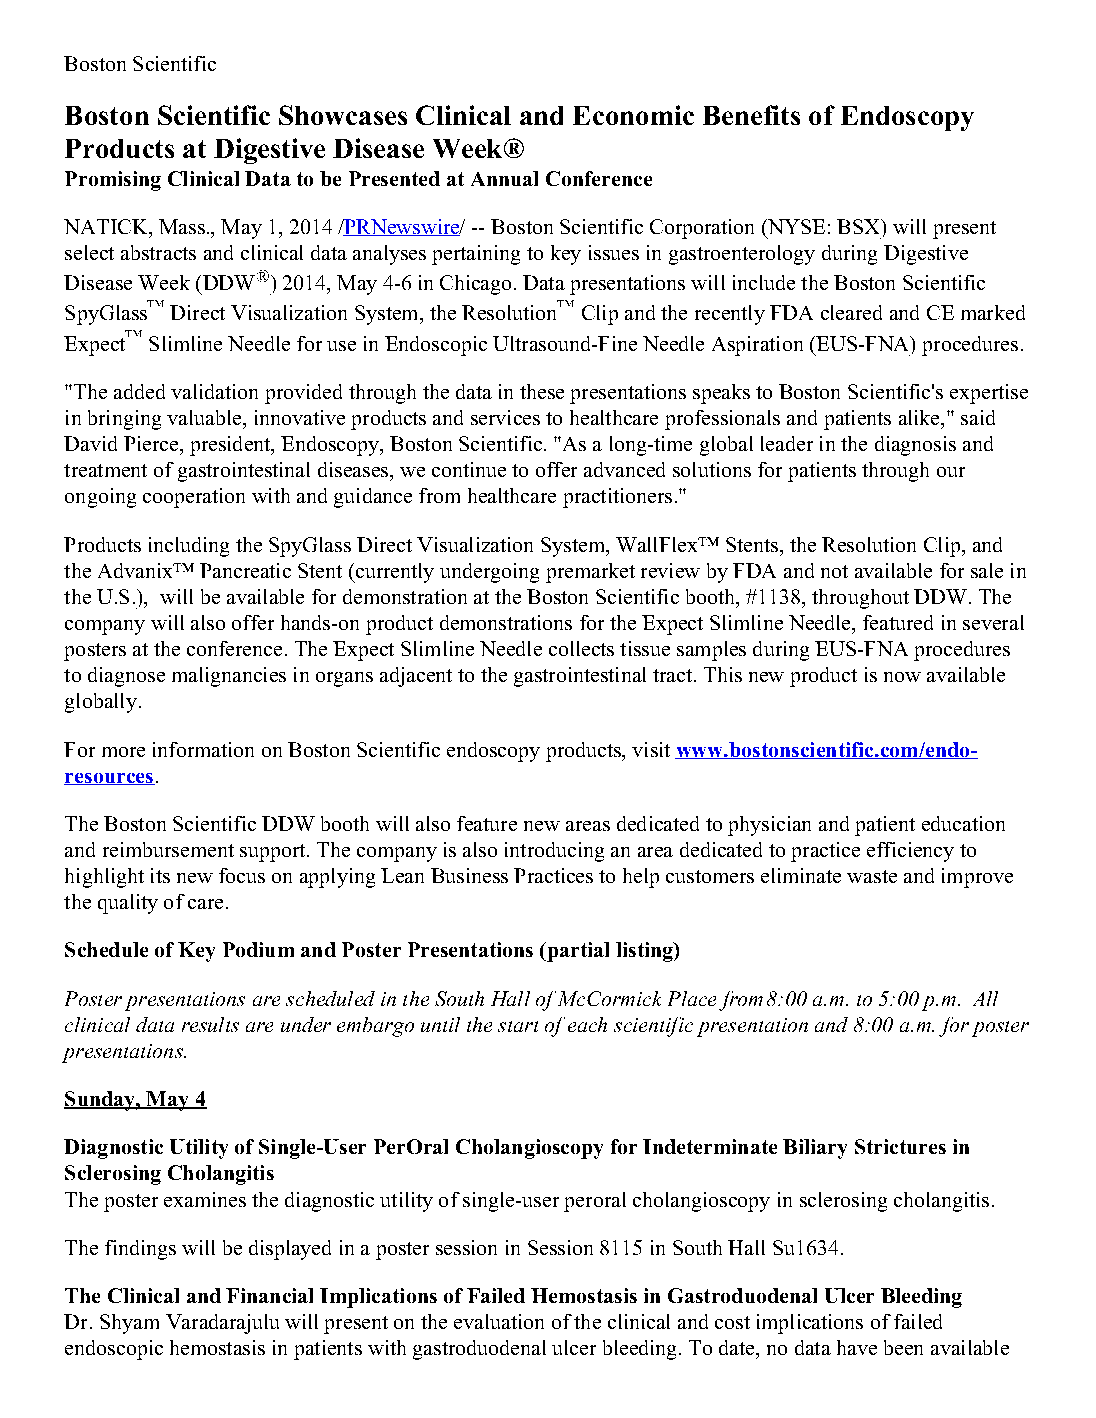  I want to click on evaluation, so click(499, 1321).
